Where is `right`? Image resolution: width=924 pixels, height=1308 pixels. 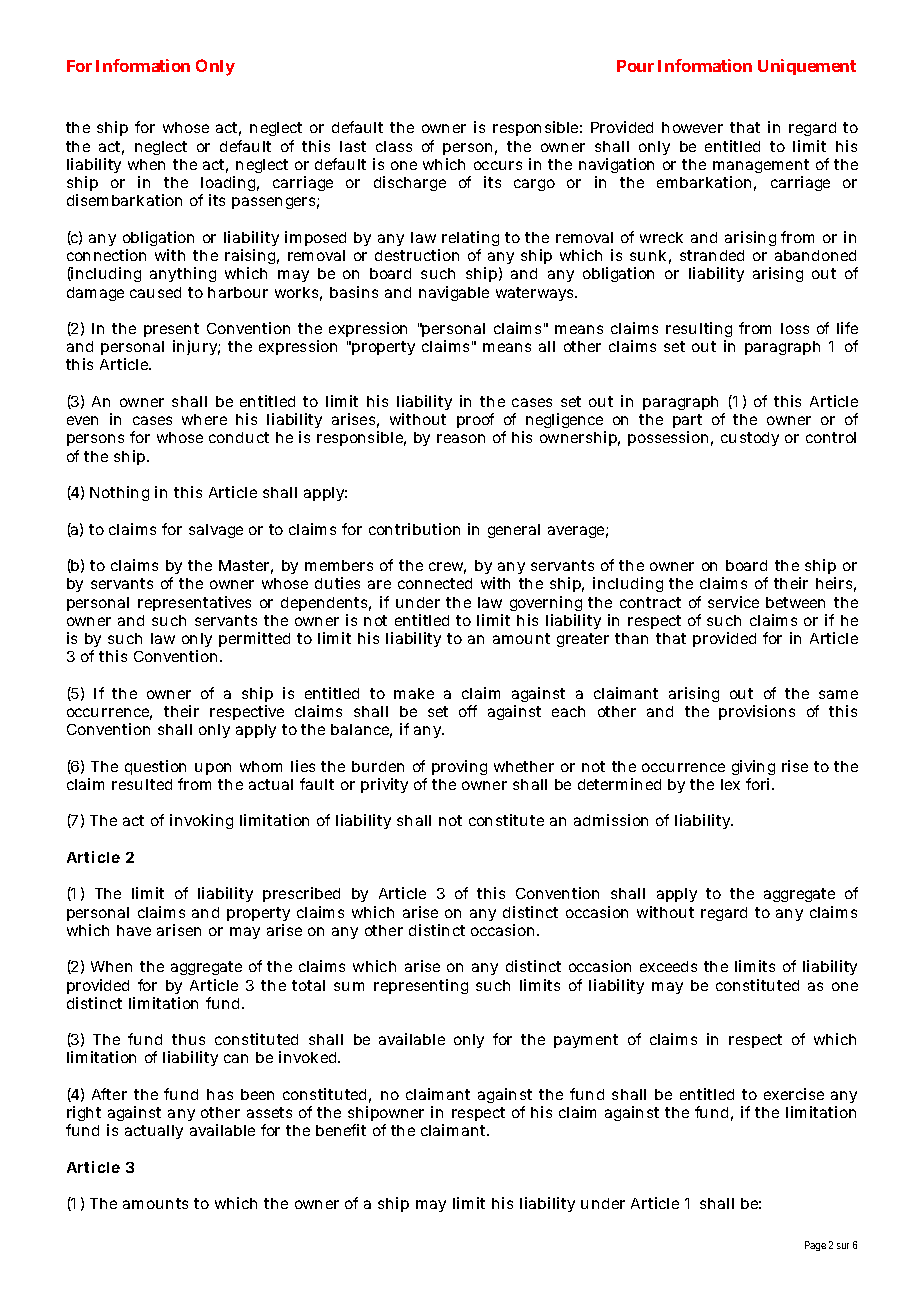
right is located at coordinates (84, 1115).
